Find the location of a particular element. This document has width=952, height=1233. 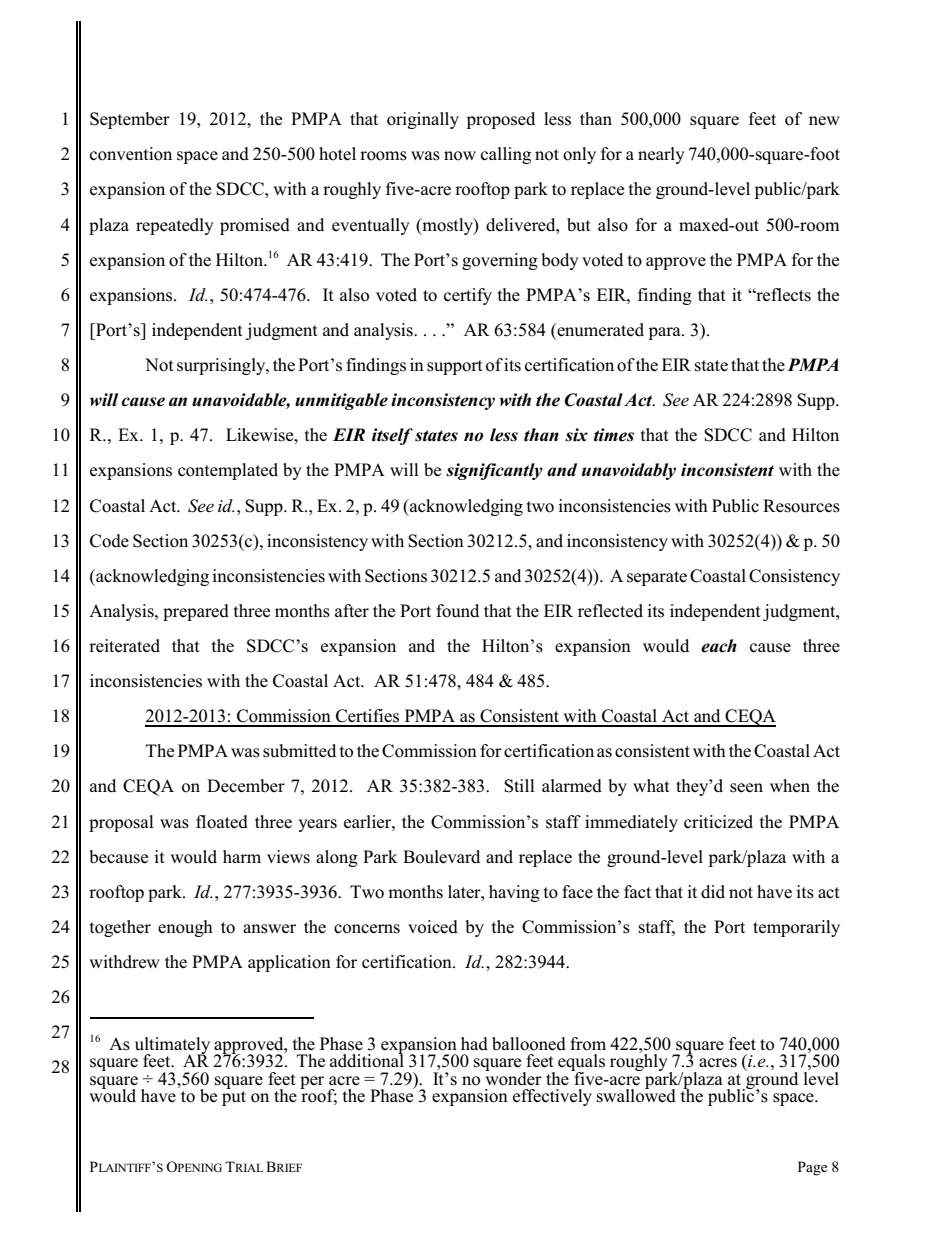

calling is located at coordinates (506, 155).
